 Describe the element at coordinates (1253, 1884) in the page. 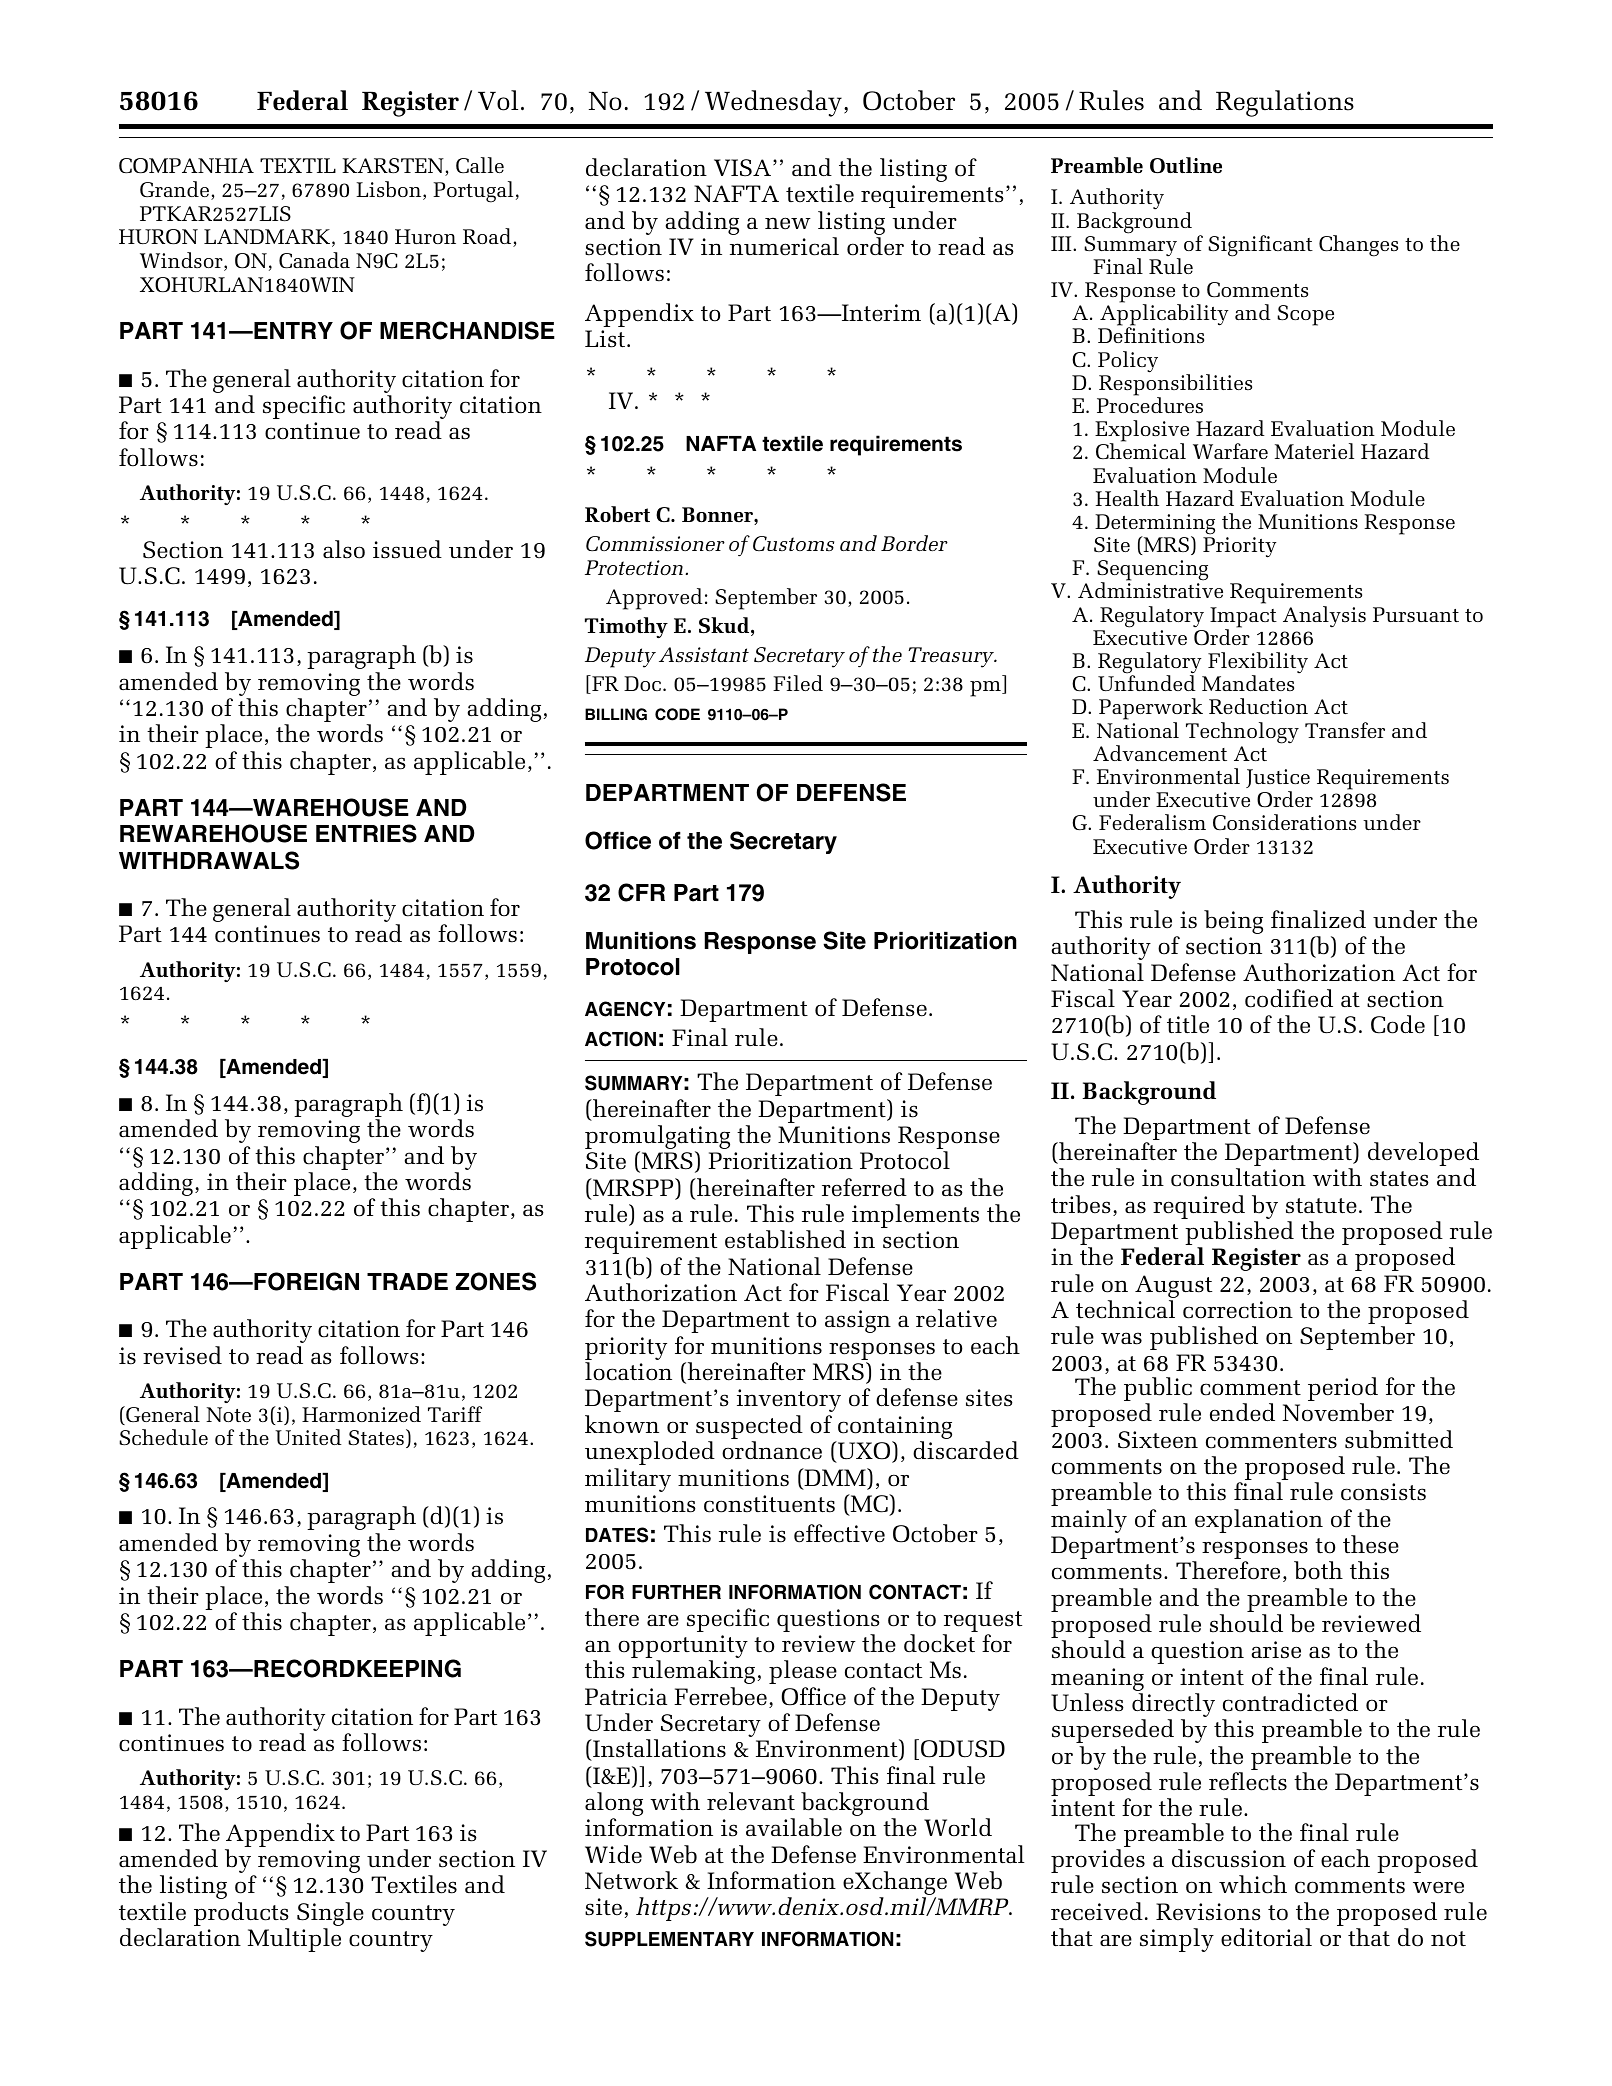

I see `which` at that location.
